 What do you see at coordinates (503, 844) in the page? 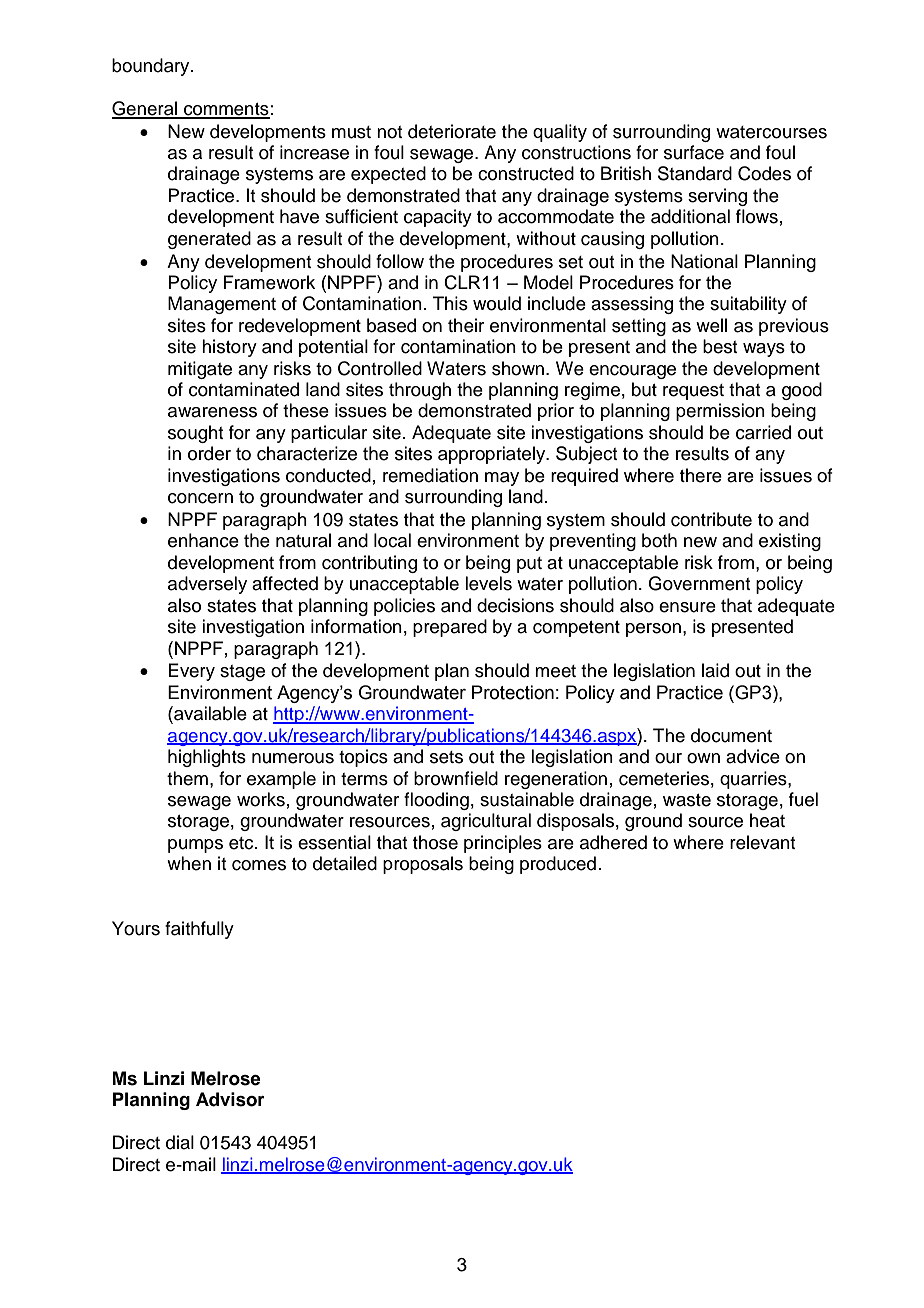
I see `principles` at bounding box center [503, 844].
